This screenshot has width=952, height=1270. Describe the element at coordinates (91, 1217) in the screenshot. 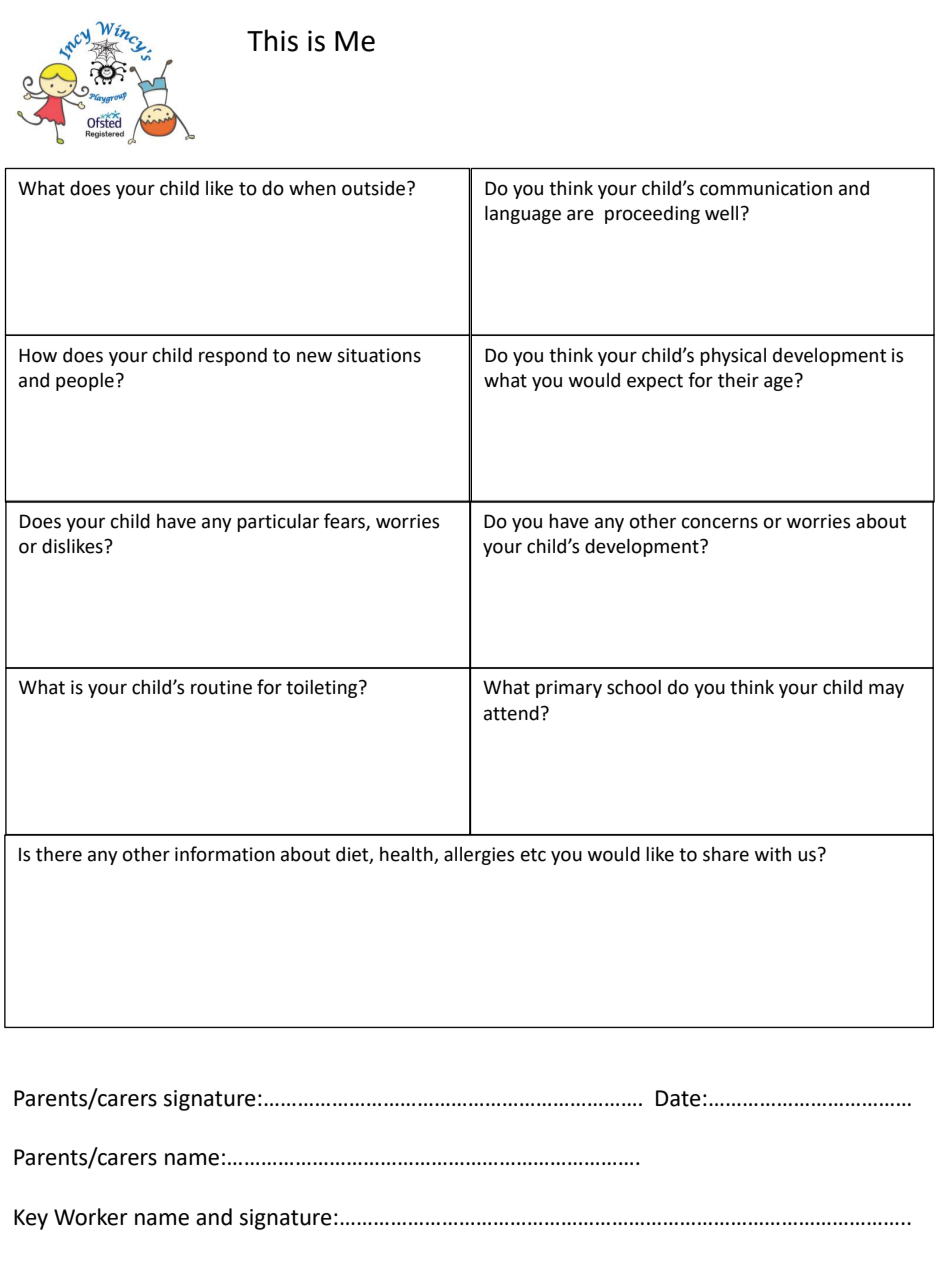

I see `Worker` at that location.
